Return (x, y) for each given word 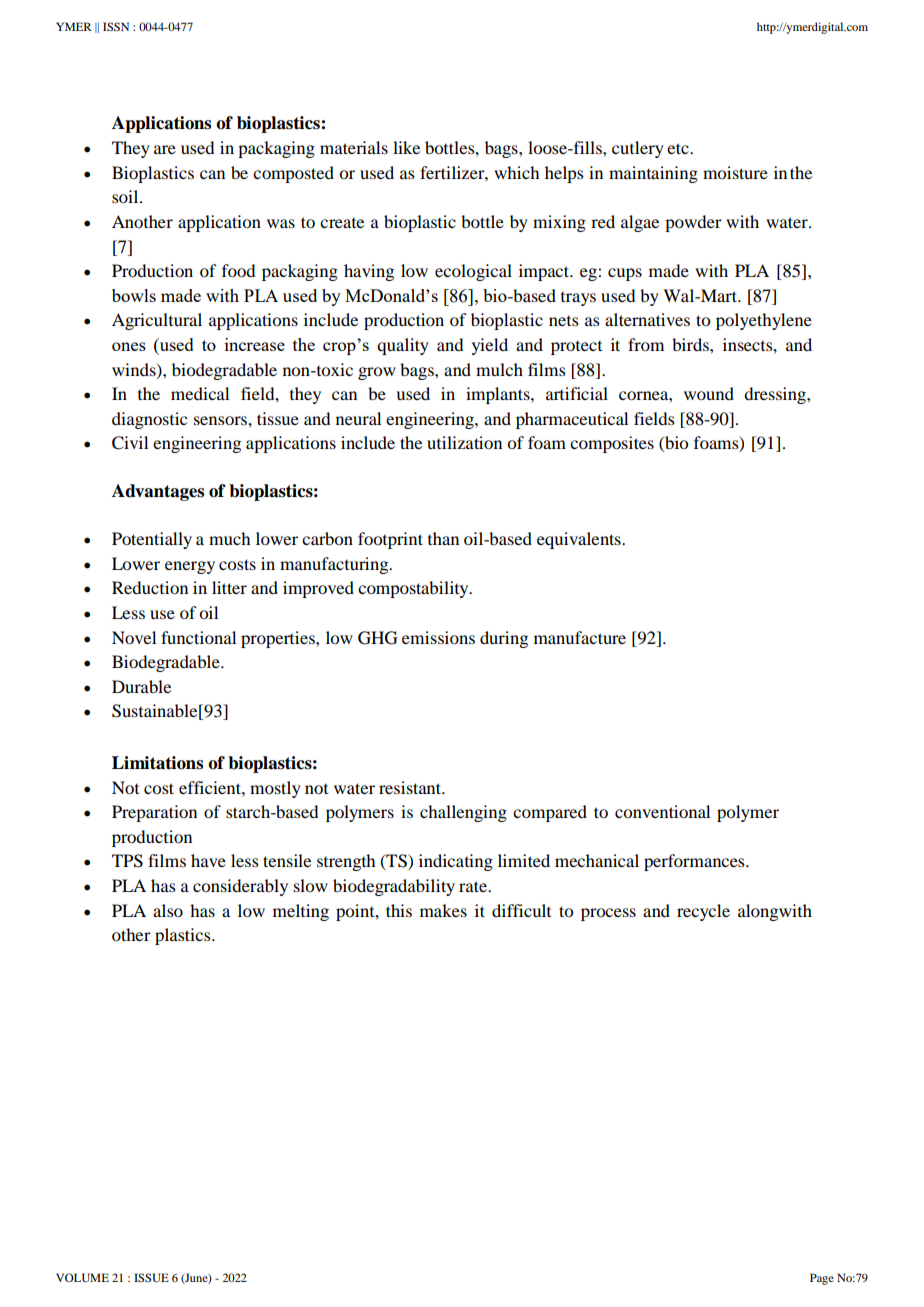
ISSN (116, 26)
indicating (456, 862)
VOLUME (82, 1277)
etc (679, 148)
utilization (464, 442)
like (406, 147)
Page (822, 1279)
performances (695, 862)
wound (709, 393)
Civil (130, 443)
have (208, 860)
